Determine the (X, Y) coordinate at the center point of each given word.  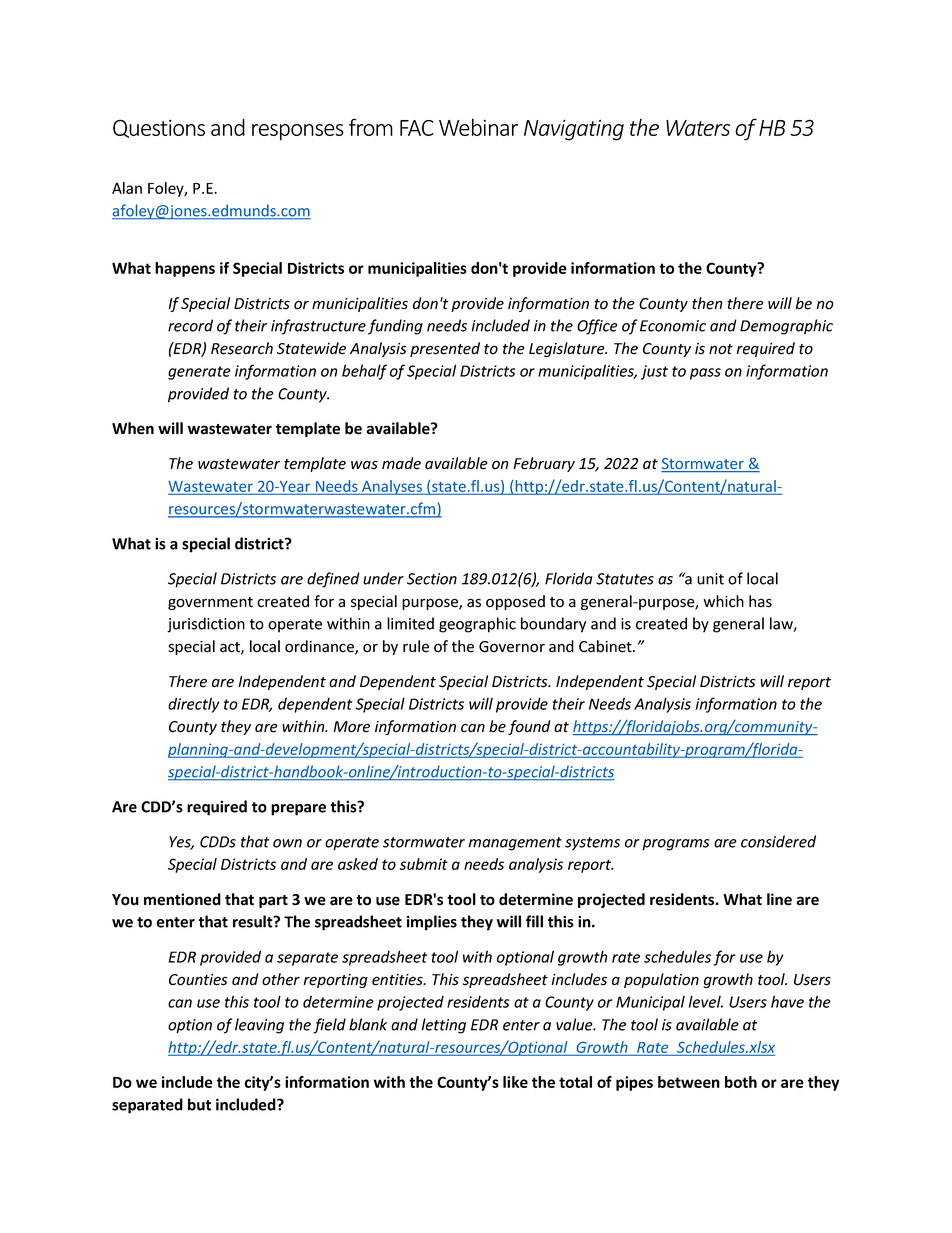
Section (432, 579)
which (723, 601)
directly (193, 705)
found (529, 727)
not (721, 349)
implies (432, 923)
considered (778, 841)
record (190, 325)
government (210, 603)
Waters (698, 128)
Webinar (478, 127)
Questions (159, 128)
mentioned (182, 899)
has (760, 601)
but (199, 1104)
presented (445, 349)
